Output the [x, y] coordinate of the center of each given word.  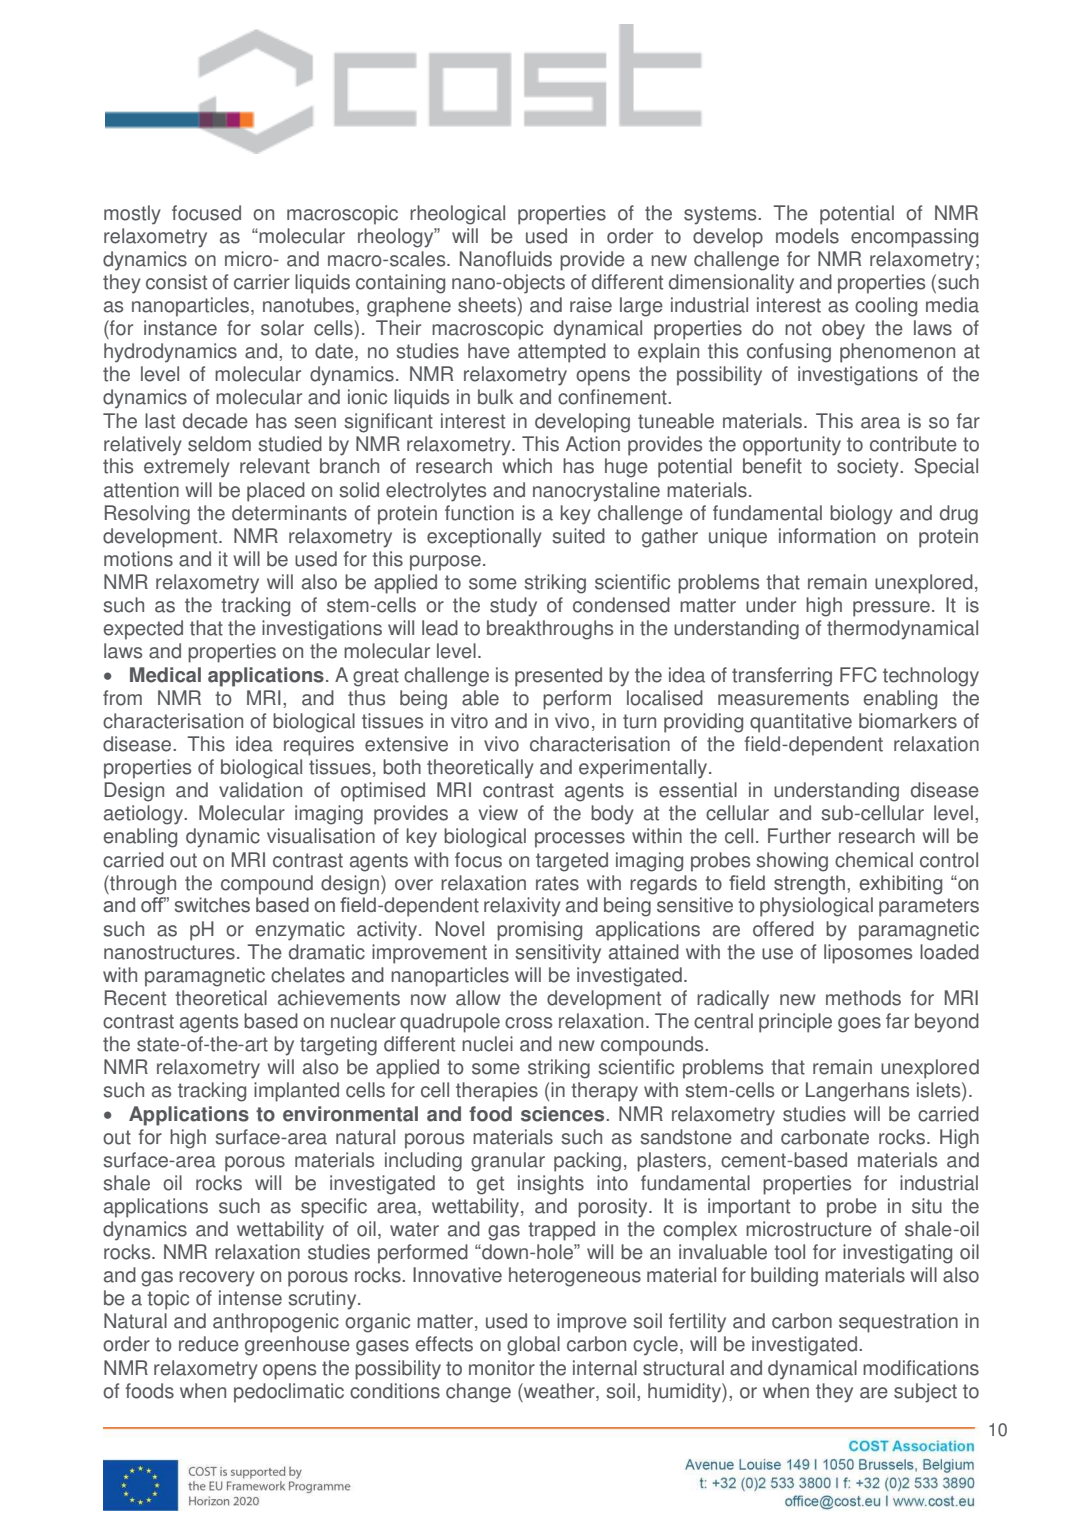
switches [212, 905]
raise [591, 305]
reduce [209, 1344]
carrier [262, 282]
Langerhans [857, 1092]
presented [558, 677]
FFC [858, 675]
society [869, 468]
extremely [187, 468]
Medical [165, 675]
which [527, 466]
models [807, 236]
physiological [816, 907]
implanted [296, 1092]
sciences [564, 1114]
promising [539, 931]
